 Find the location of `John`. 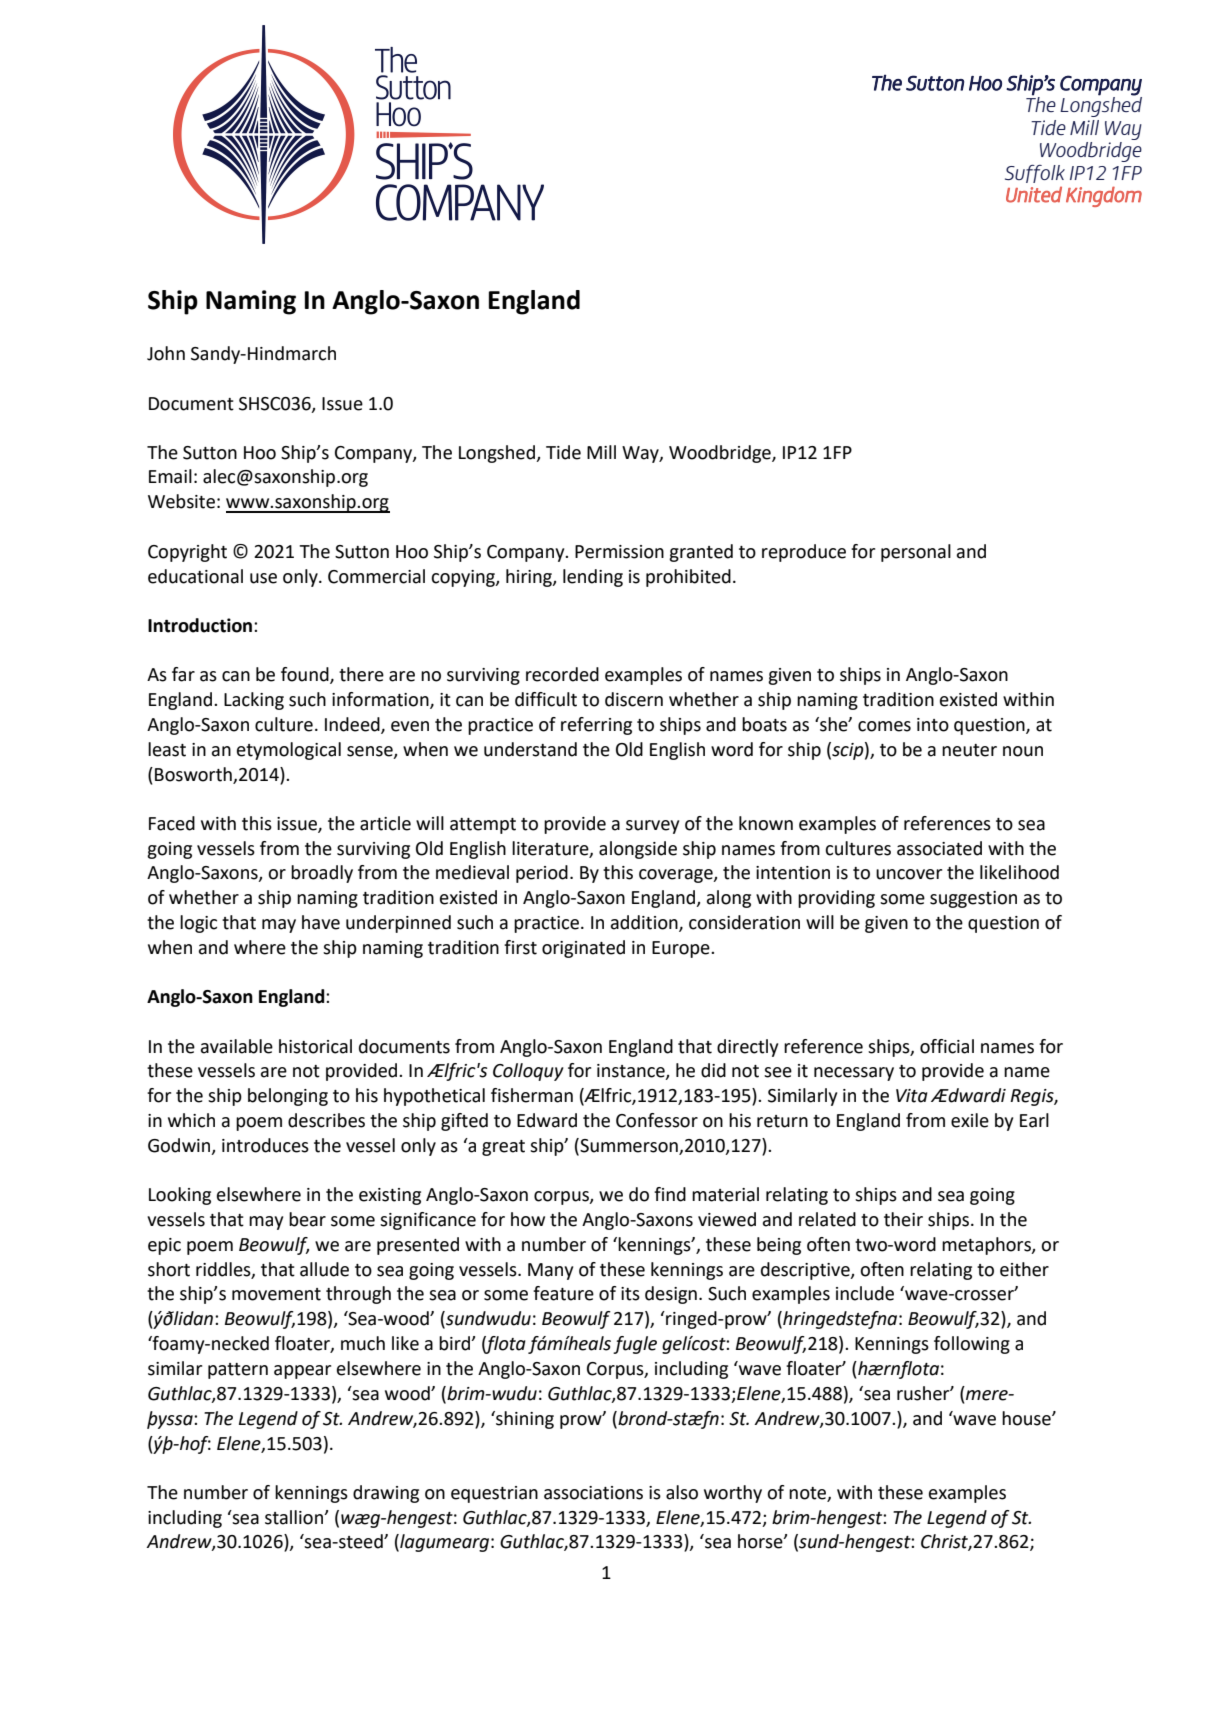

John is located at coordinates (166, 353).
